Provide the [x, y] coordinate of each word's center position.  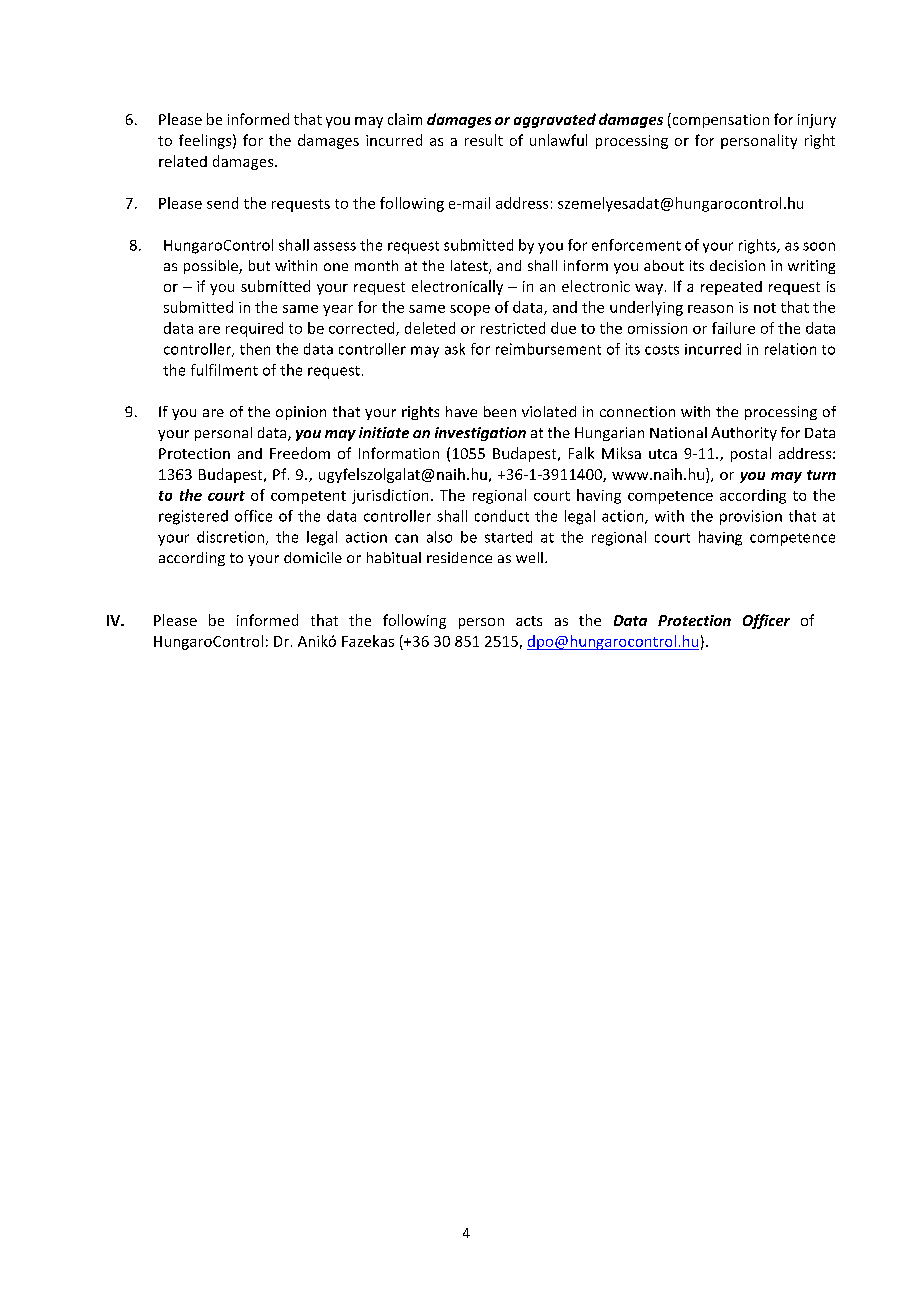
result [484, 140]
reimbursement [548, 349]
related [183, 161]
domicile [313, 557]
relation [790, 349]
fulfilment [224, 370]
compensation [719, 120]
